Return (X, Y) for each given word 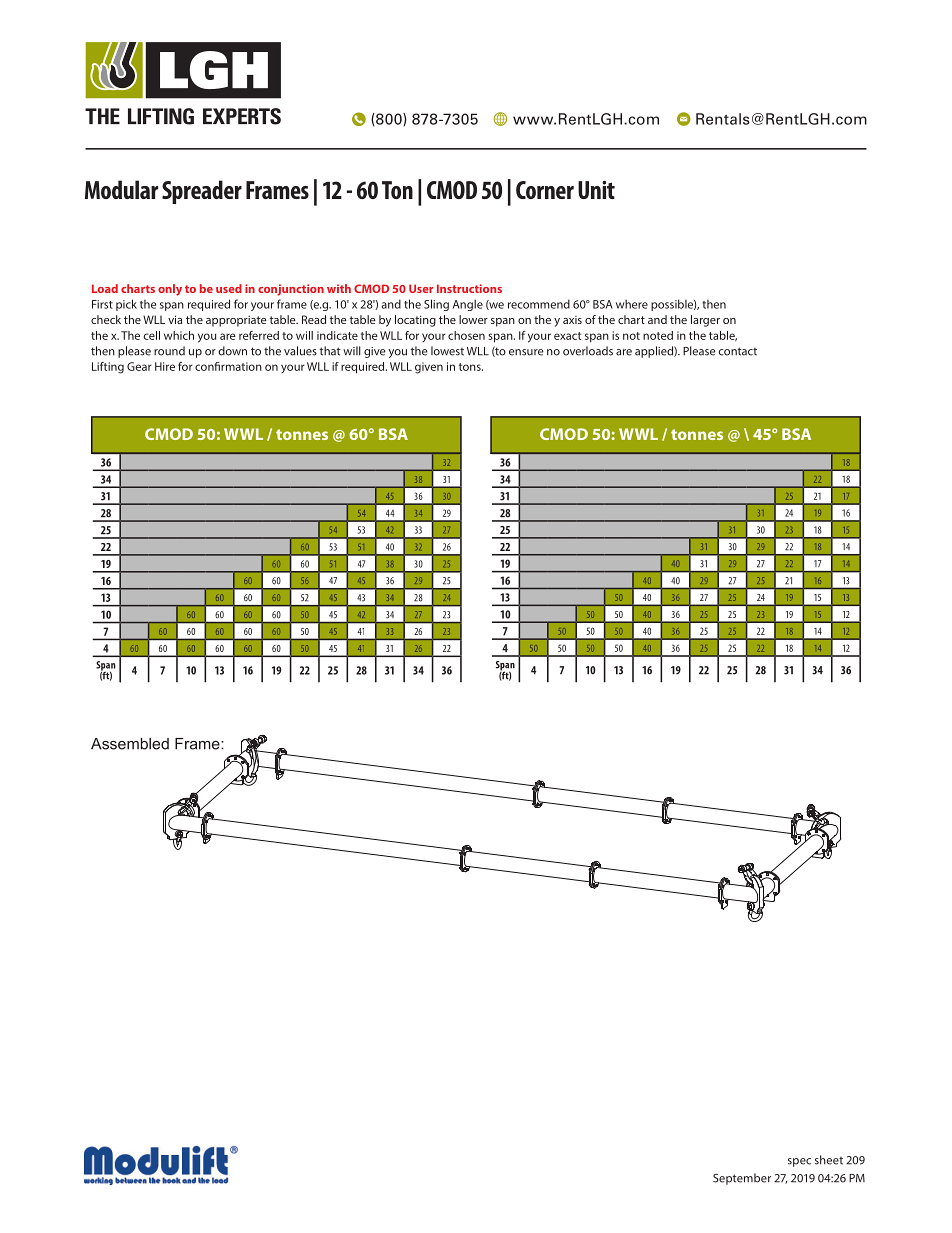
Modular (121, 189)
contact (737, 351)
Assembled (130, 744)
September (742, 1179)
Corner (545, 190)
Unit (596, 190)
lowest (447, 351)
